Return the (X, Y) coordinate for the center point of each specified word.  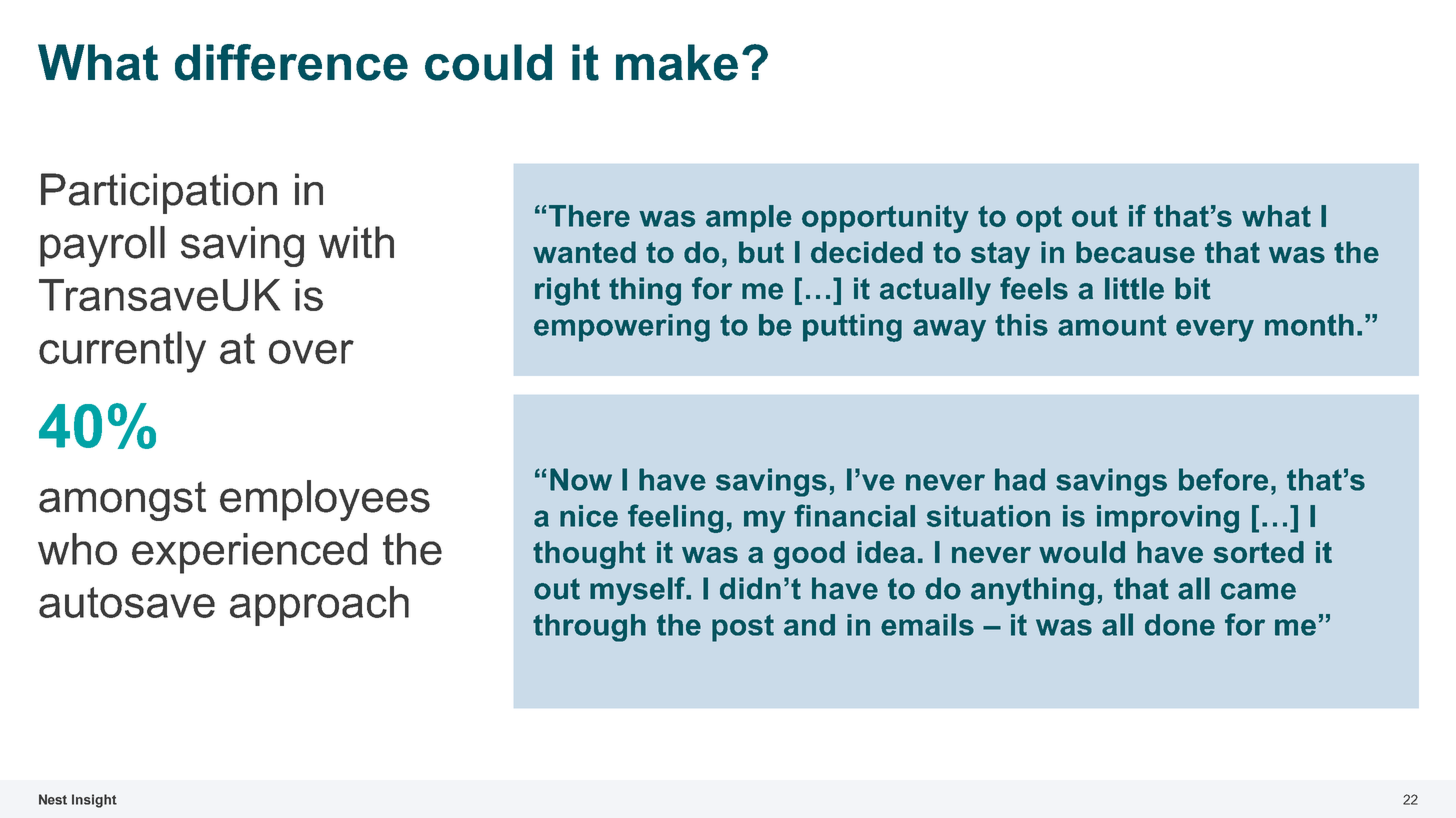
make (677, 62)
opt (1039, 219)
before (1223, 479)
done (1180, 625)
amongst (122, 501)
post (743, 628)
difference (291, 62)
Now (581, 479)
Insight (94, 801)
